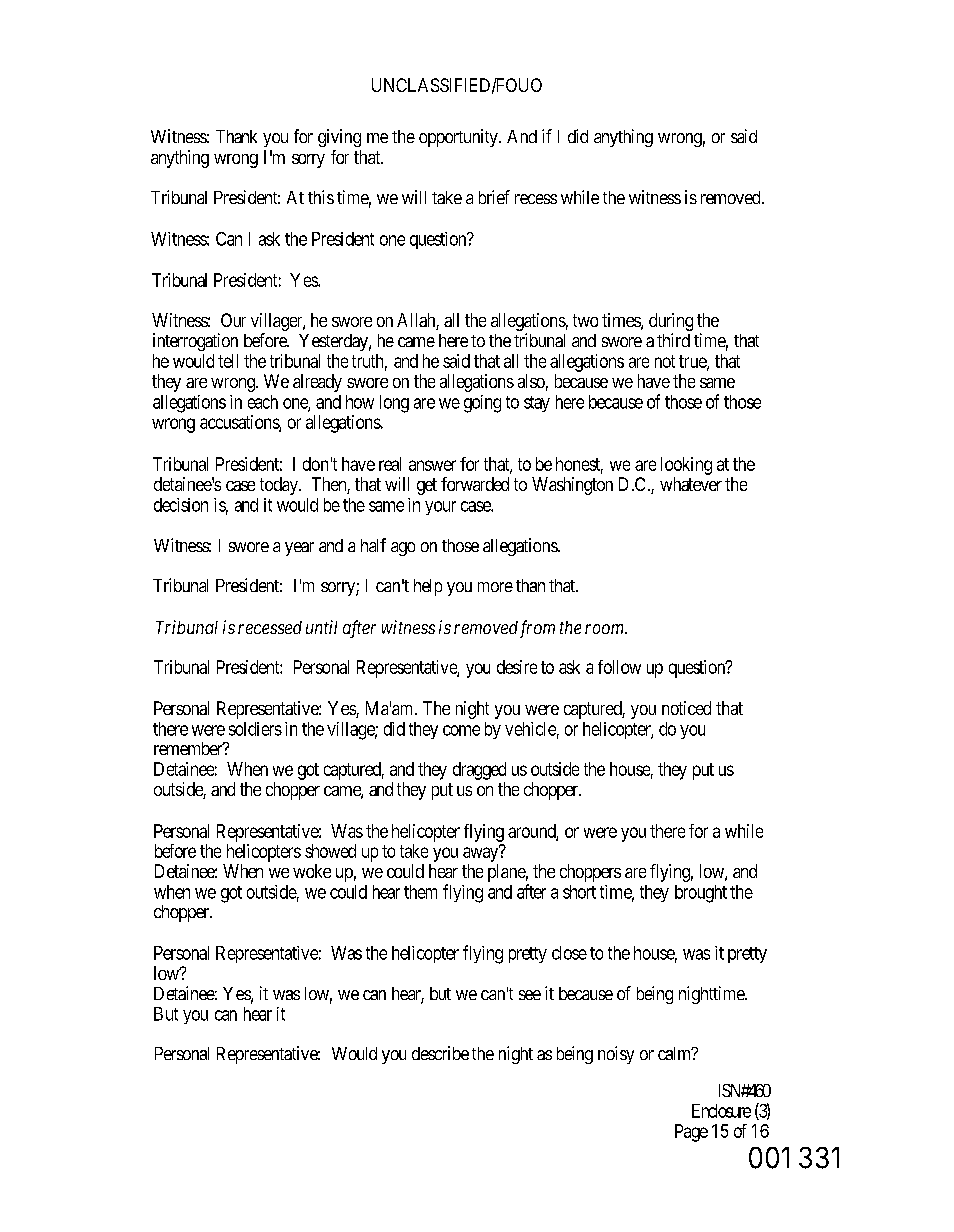 This document has height=1232, width=954. Describe the element at coordinates (530, 995) in the document. I see `see` at that location.
